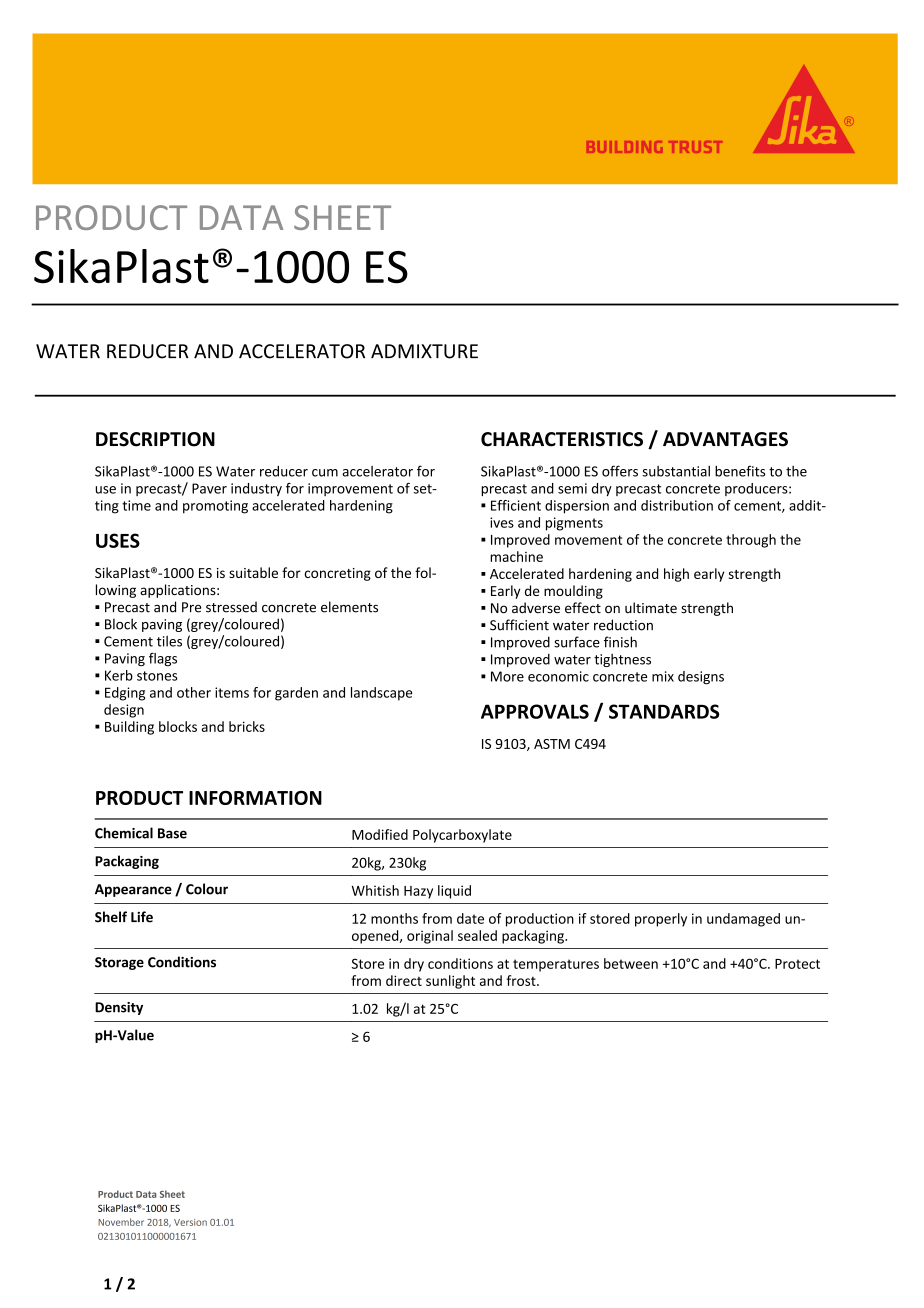 This document has width=924, height=1308. Describe the element at coordinates (797, 964) in the document. I see `Protect` at that location.
